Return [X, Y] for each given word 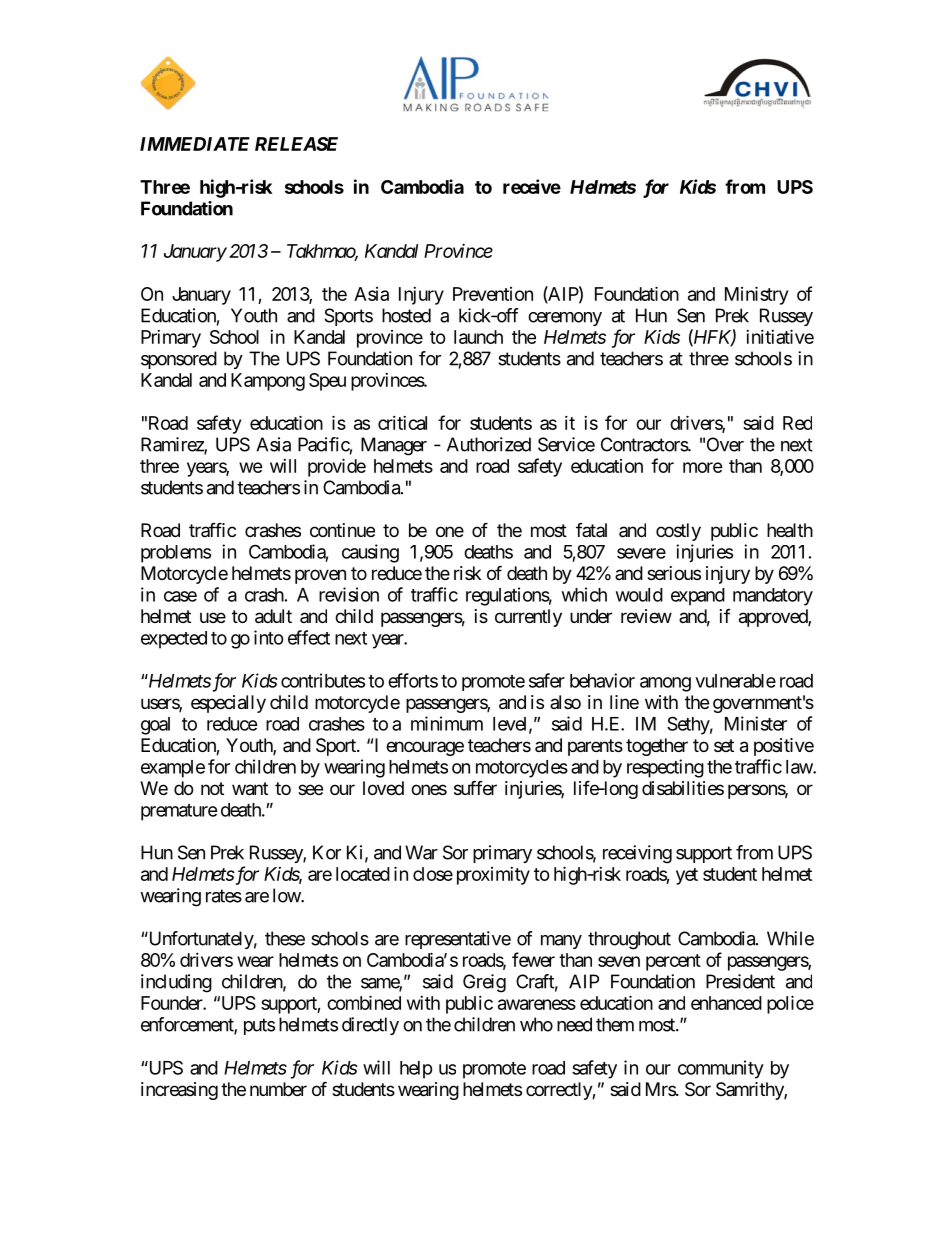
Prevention [493, 294]
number [278, 1089]
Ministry [756, 295]
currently [528, 618]
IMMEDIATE [195, 144]
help [416, 1070]
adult [273, 616]
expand [698, 597]
